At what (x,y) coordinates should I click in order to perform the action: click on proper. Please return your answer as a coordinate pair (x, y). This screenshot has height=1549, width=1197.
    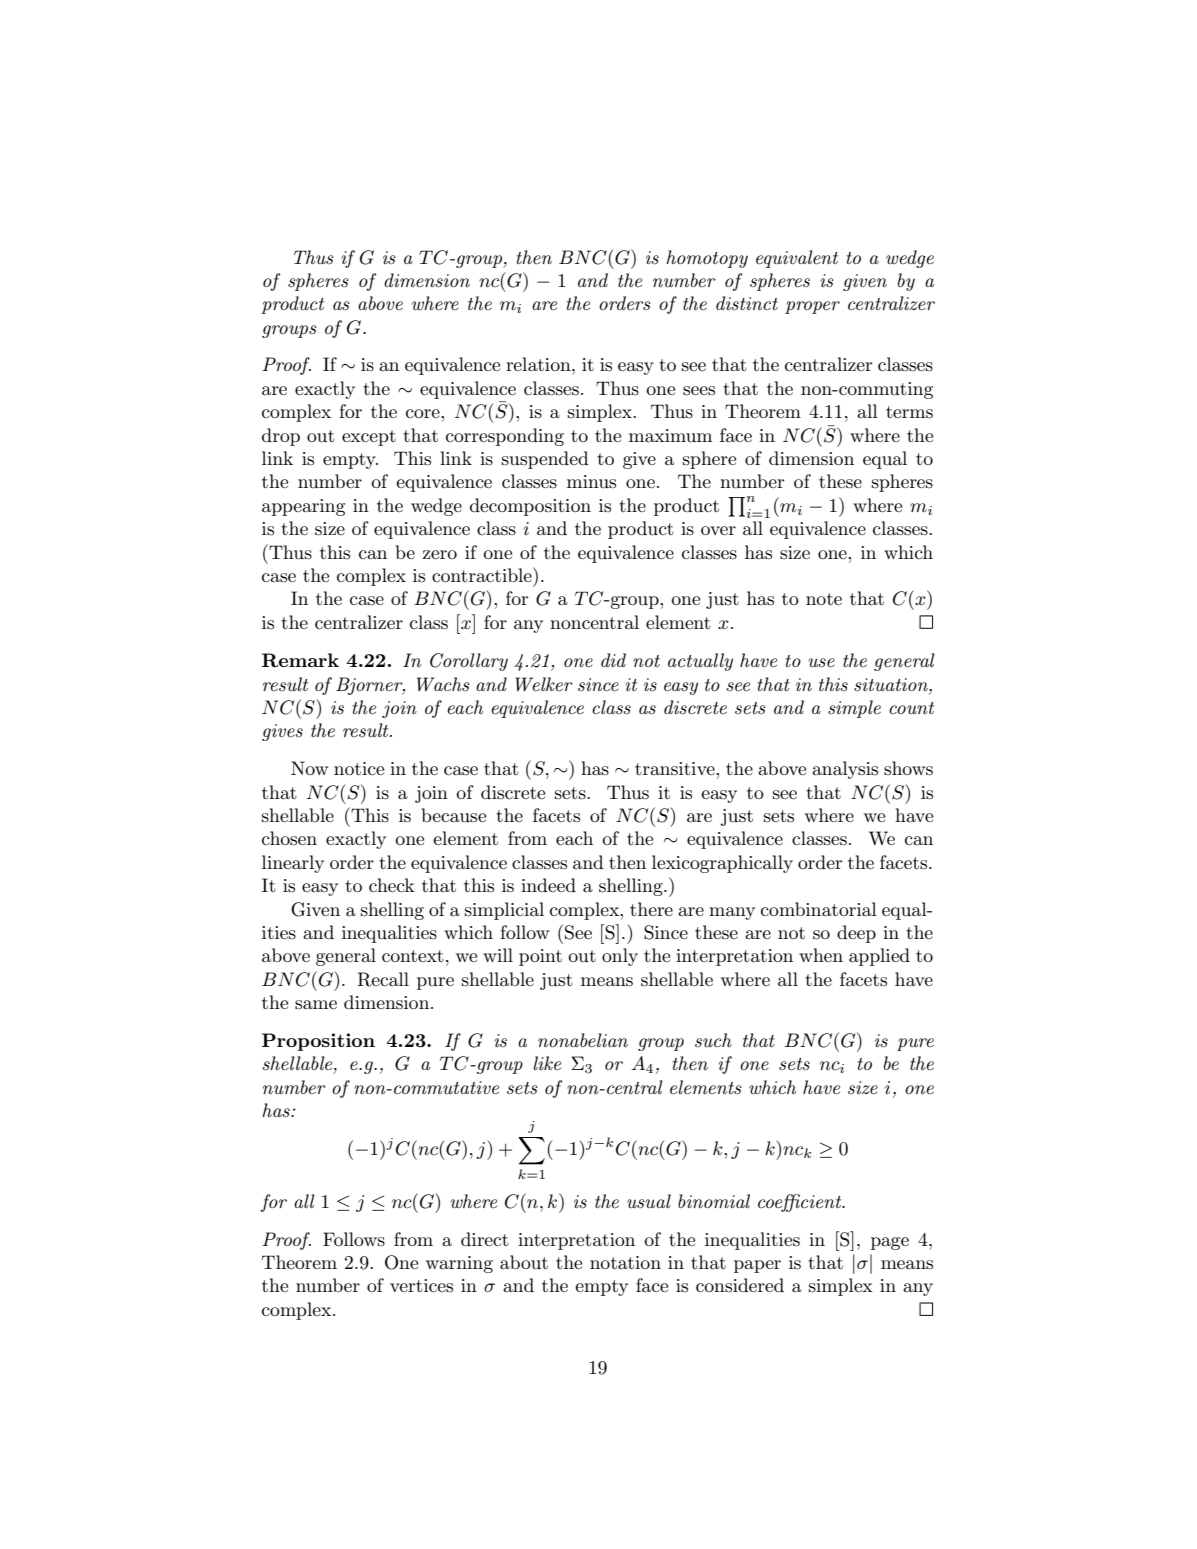
    Looking at the image, I should click on (812, 307).
